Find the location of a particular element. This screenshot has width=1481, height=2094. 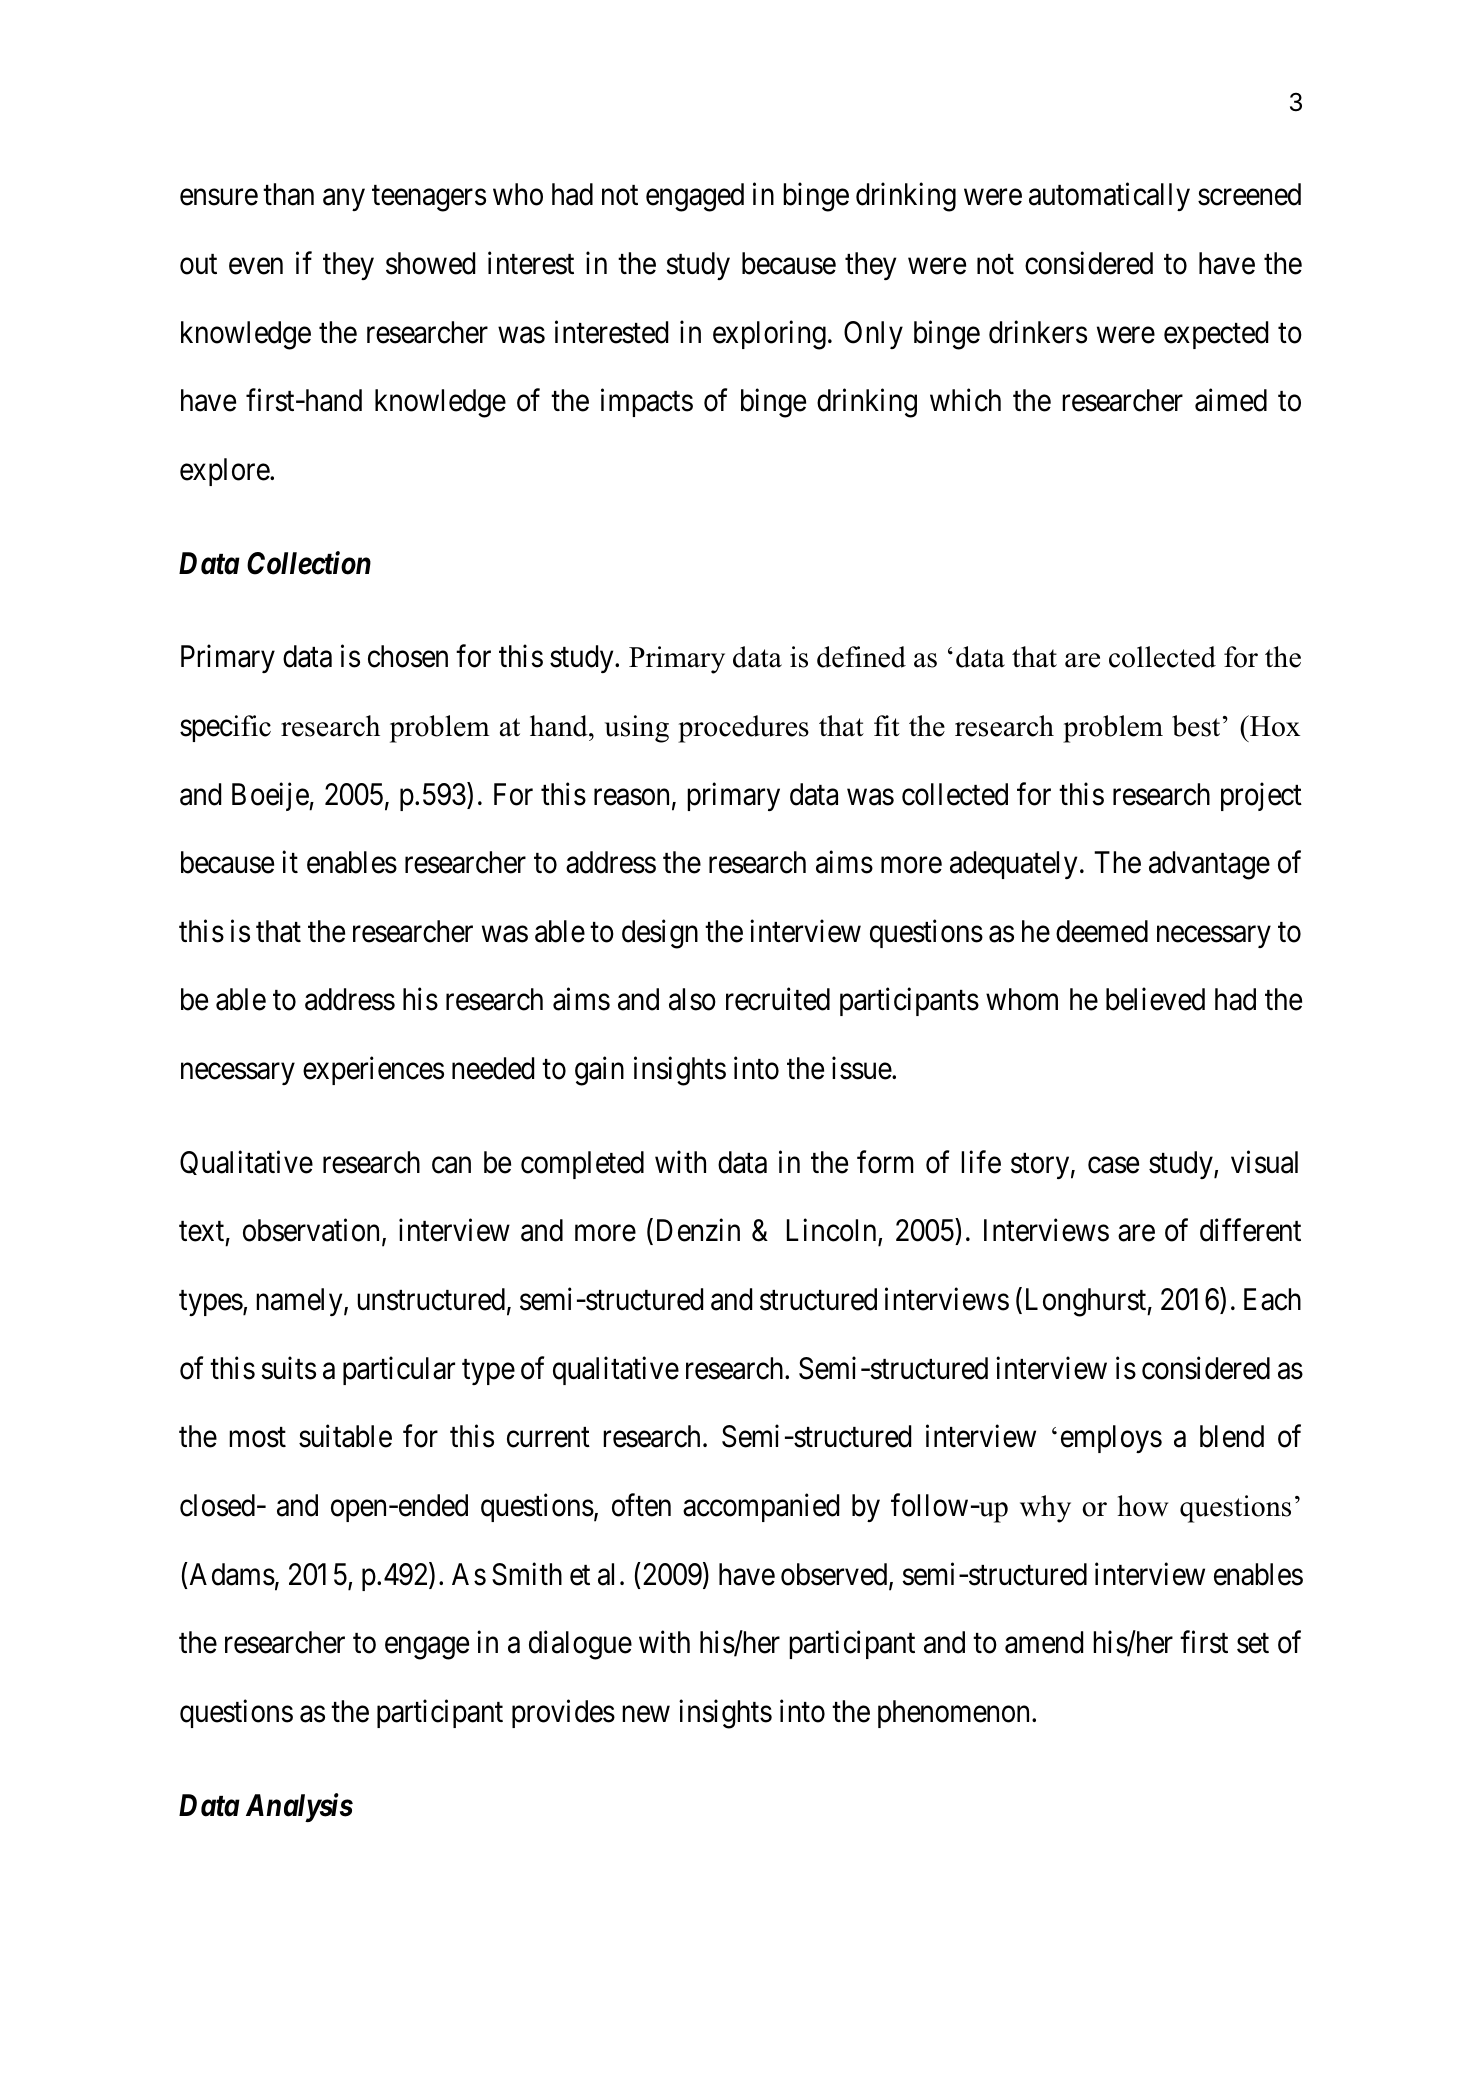

reason is located at coordinates (631, 797).
